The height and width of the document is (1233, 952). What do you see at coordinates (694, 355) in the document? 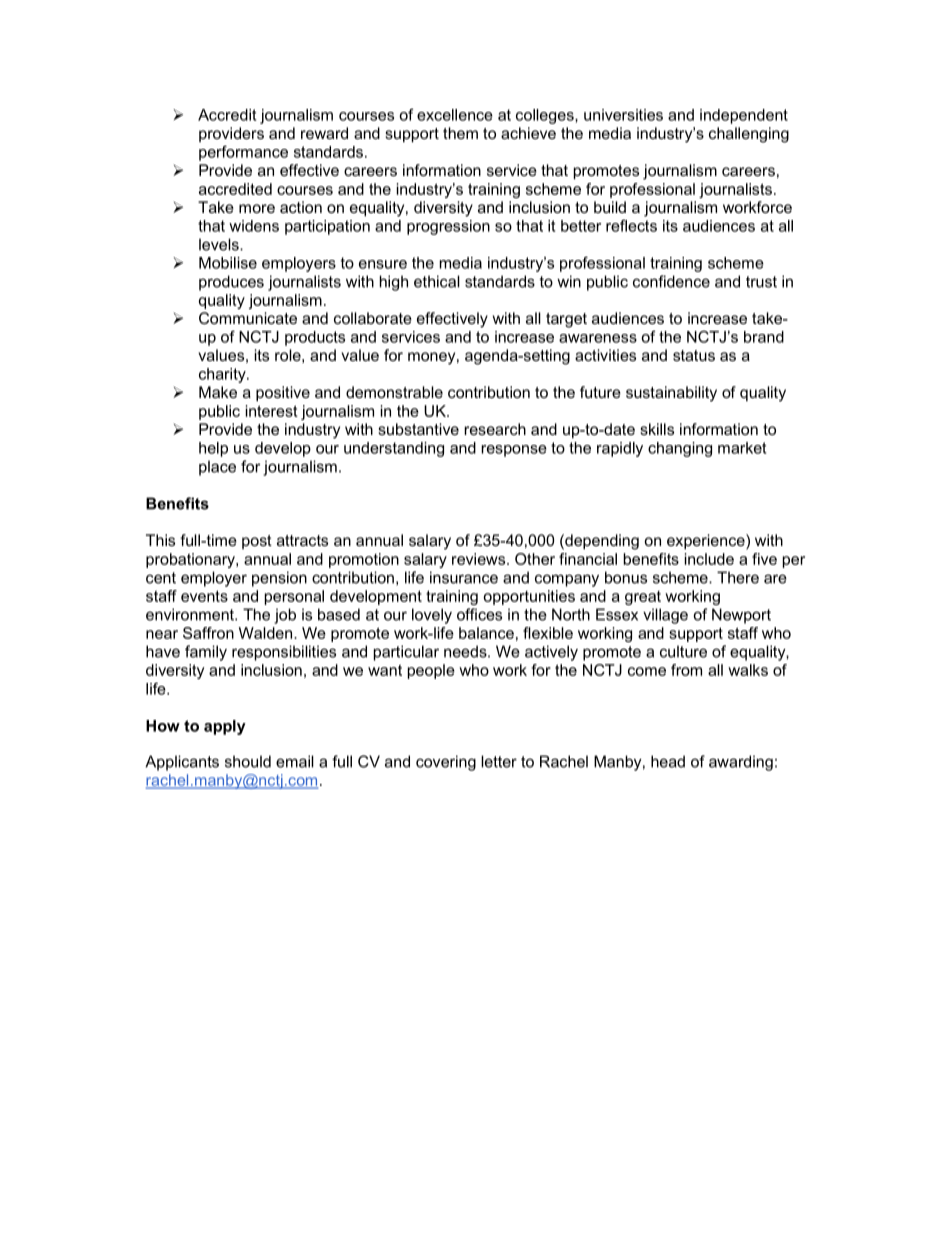
I see `status` at bounding box center [694, 355].
